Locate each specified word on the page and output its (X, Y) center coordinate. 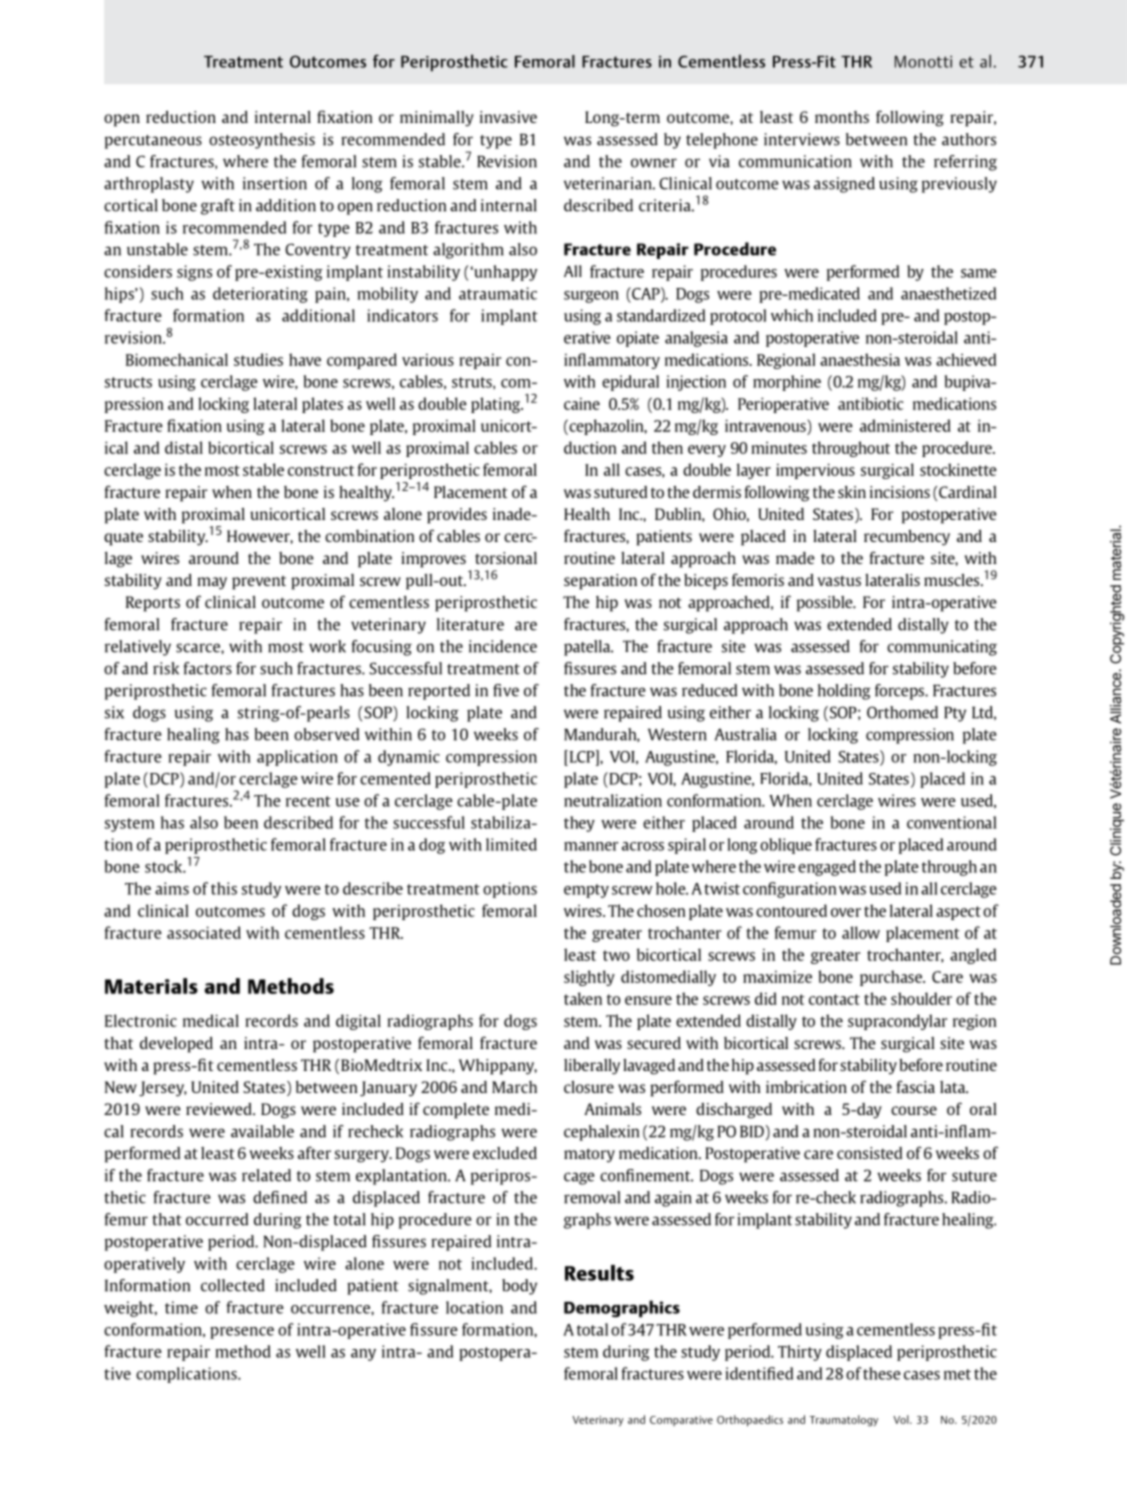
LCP (582, 756)
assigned (844, 185)
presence (242, 1333)
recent (308, 801)
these (882, 1373)
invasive (508, 117)
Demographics (622, 1309)
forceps (900, 692)
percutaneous (153, 142)
